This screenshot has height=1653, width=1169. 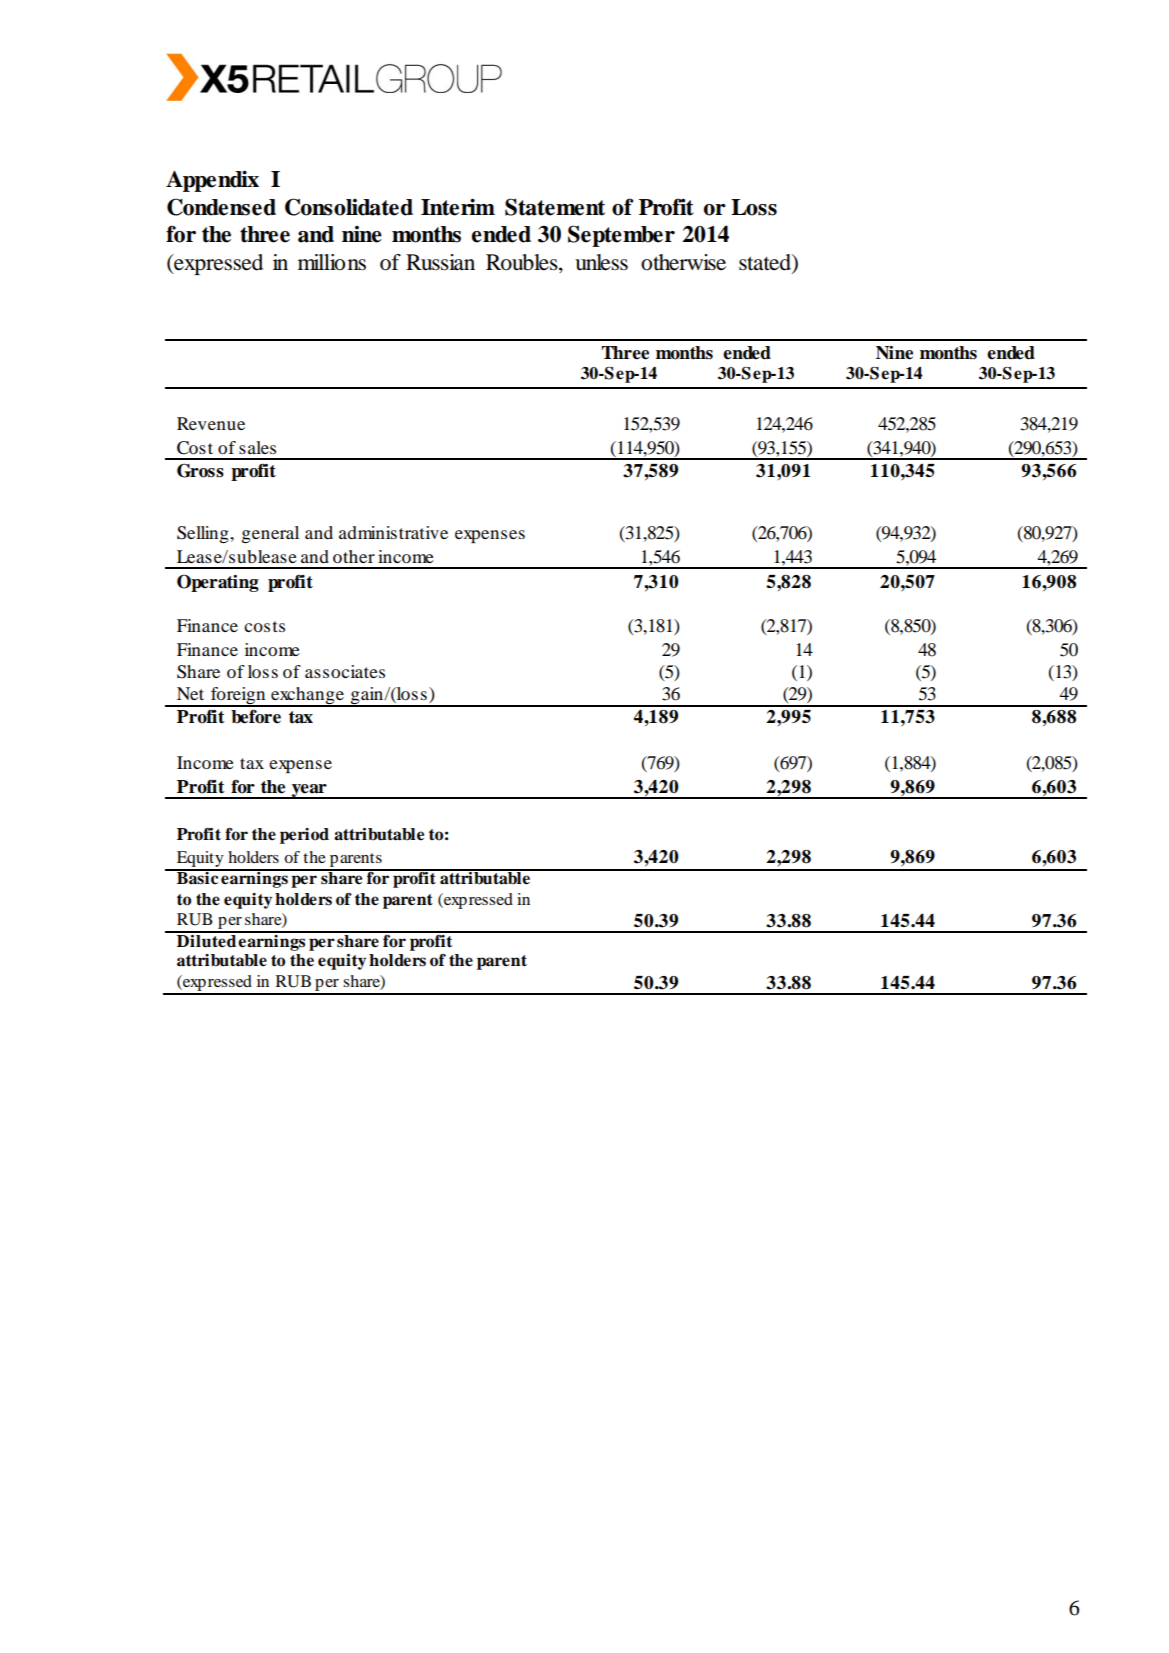 I want to click on general, so click(x=270, y=534).
